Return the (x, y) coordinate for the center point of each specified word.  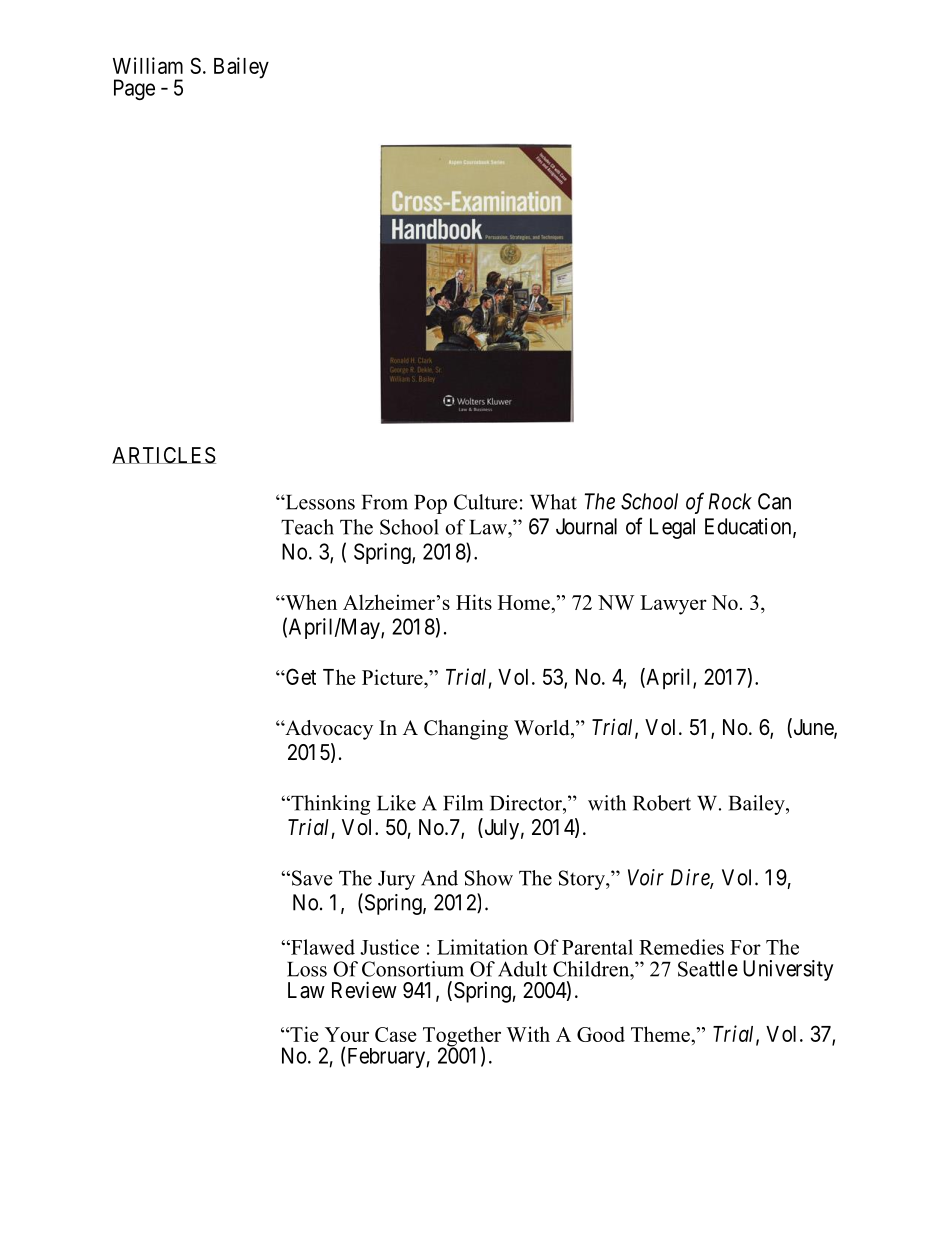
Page (134, 89)
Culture (486, 502)
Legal (672, 528)
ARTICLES (164, 455)
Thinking (329, 805)
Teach (307, 527)
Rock (730, 501)
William (148, 65)
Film (463, 803)
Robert (662, 803)
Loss (307, 969)
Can (774, 501)
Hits (474, 602)
